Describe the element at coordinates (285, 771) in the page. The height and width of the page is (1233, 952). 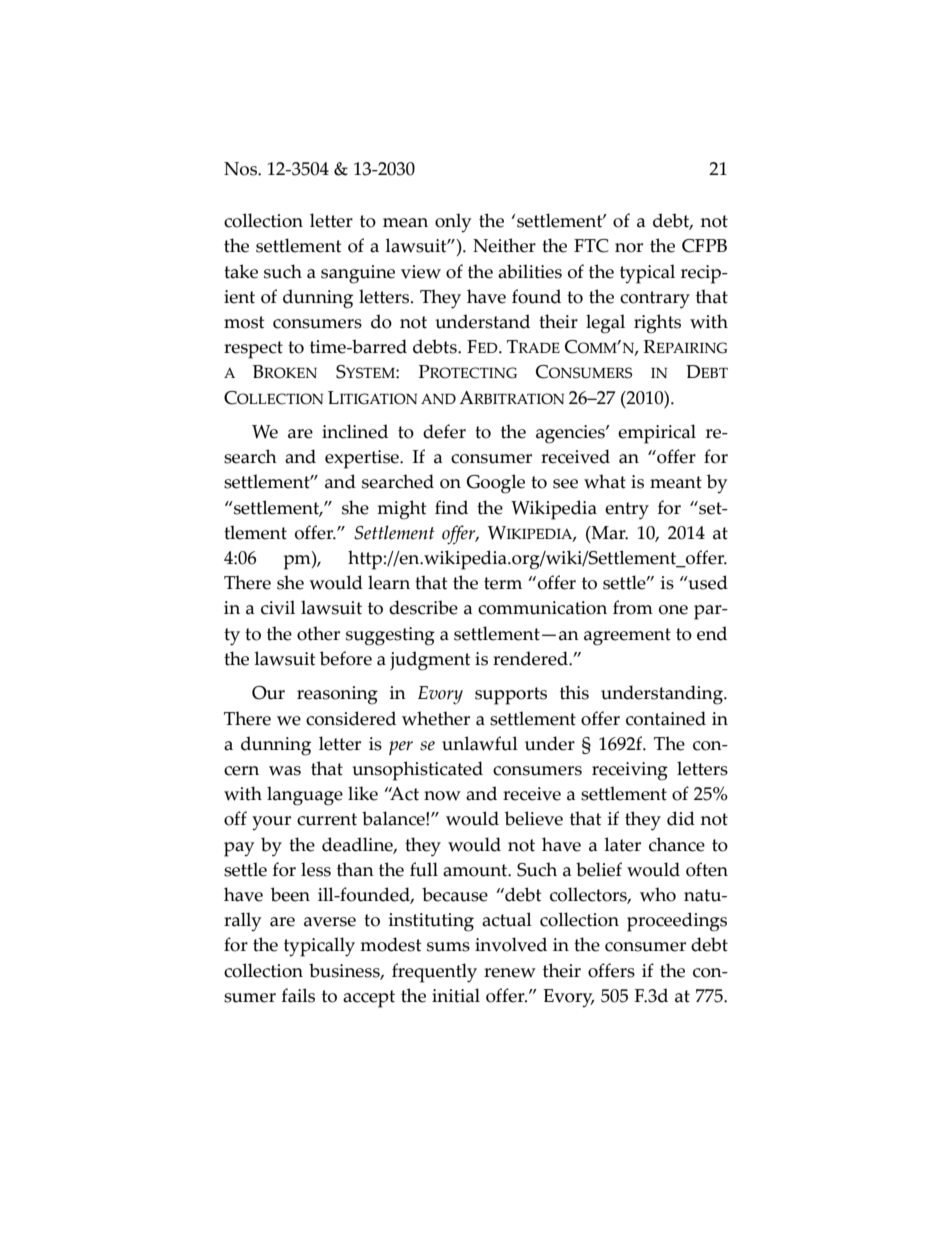
I see `was` at that location.
